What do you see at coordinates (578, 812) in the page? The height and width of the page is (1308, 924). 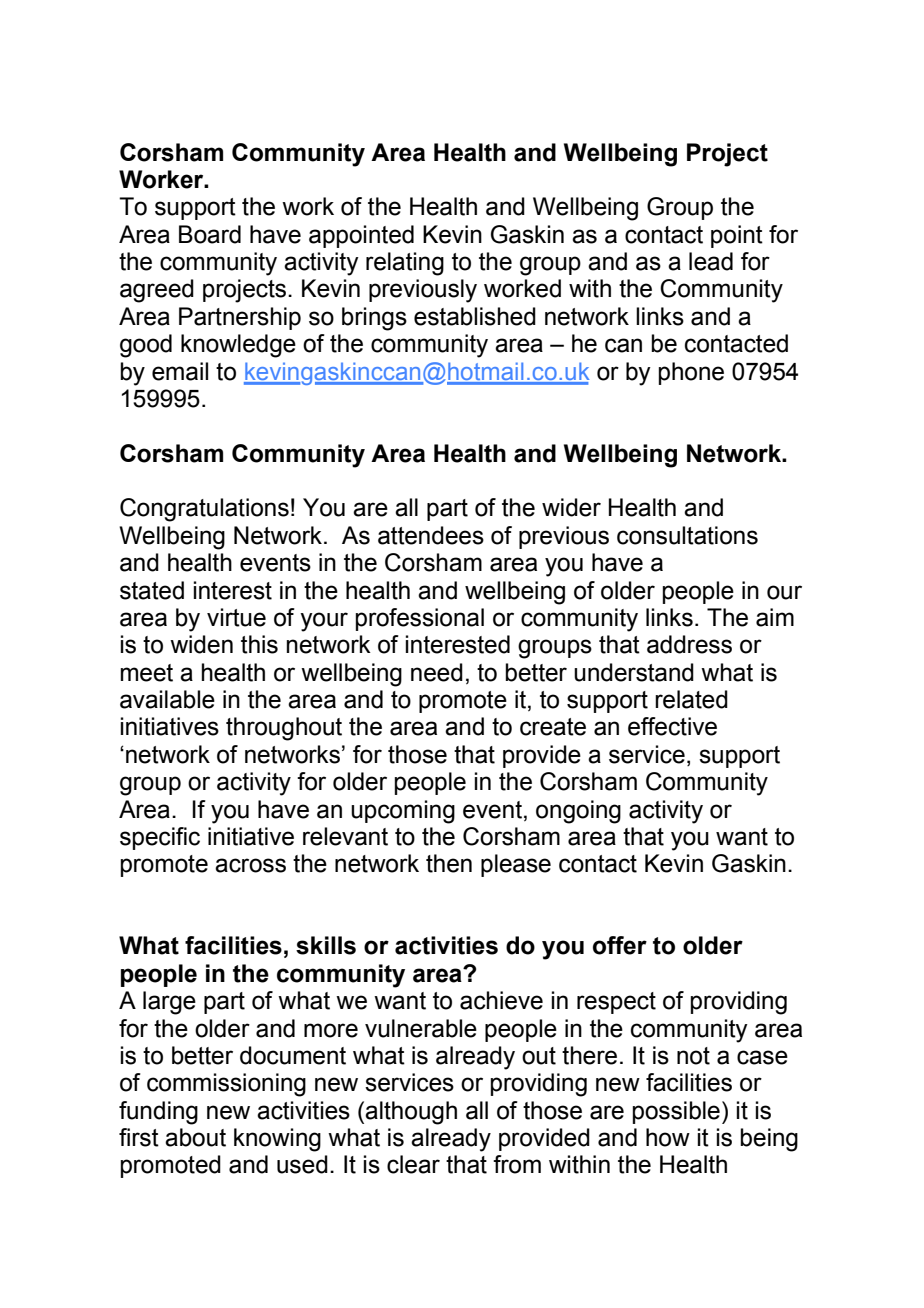 I see `ongoing` at bounding box center [578, 812].
